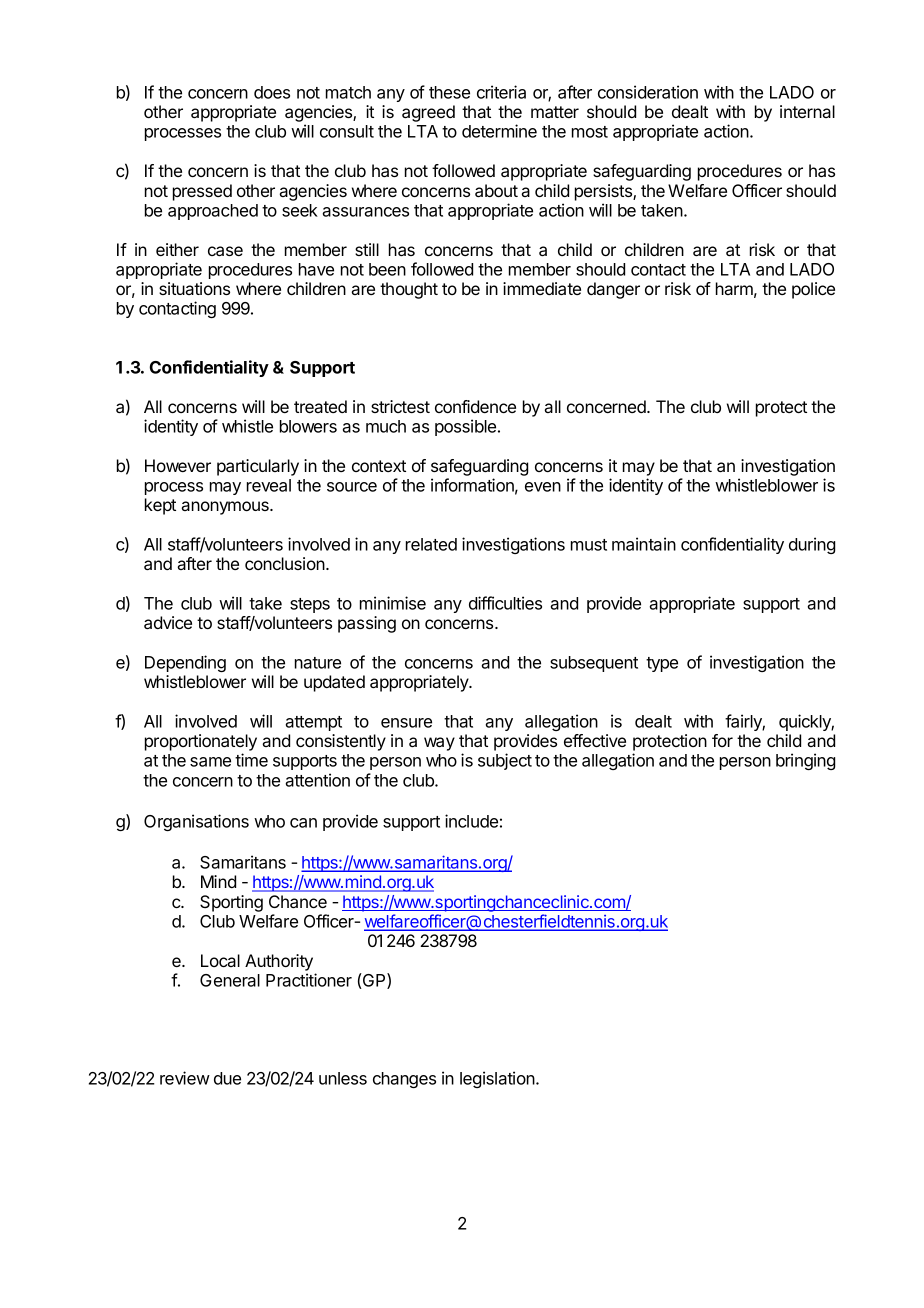 The image size is (924, 1308). What do you see at coordinates (227, 1078) in the document?
I see `due` at bounding box center [227, 1078].
